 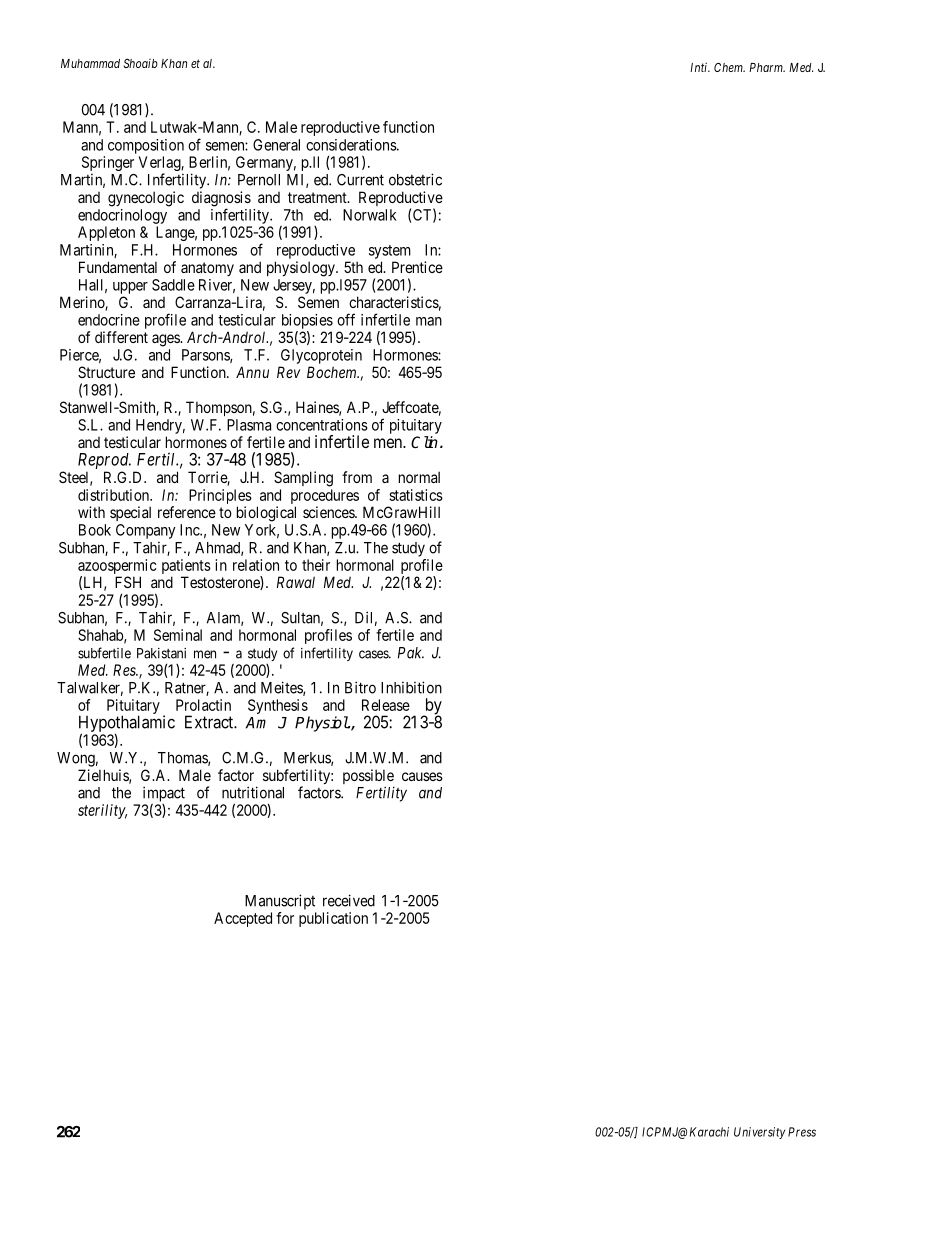 What do you see at coordinates (759, 1133) in the screenshot?
I see `University` at bounding box center [759, 1133].
